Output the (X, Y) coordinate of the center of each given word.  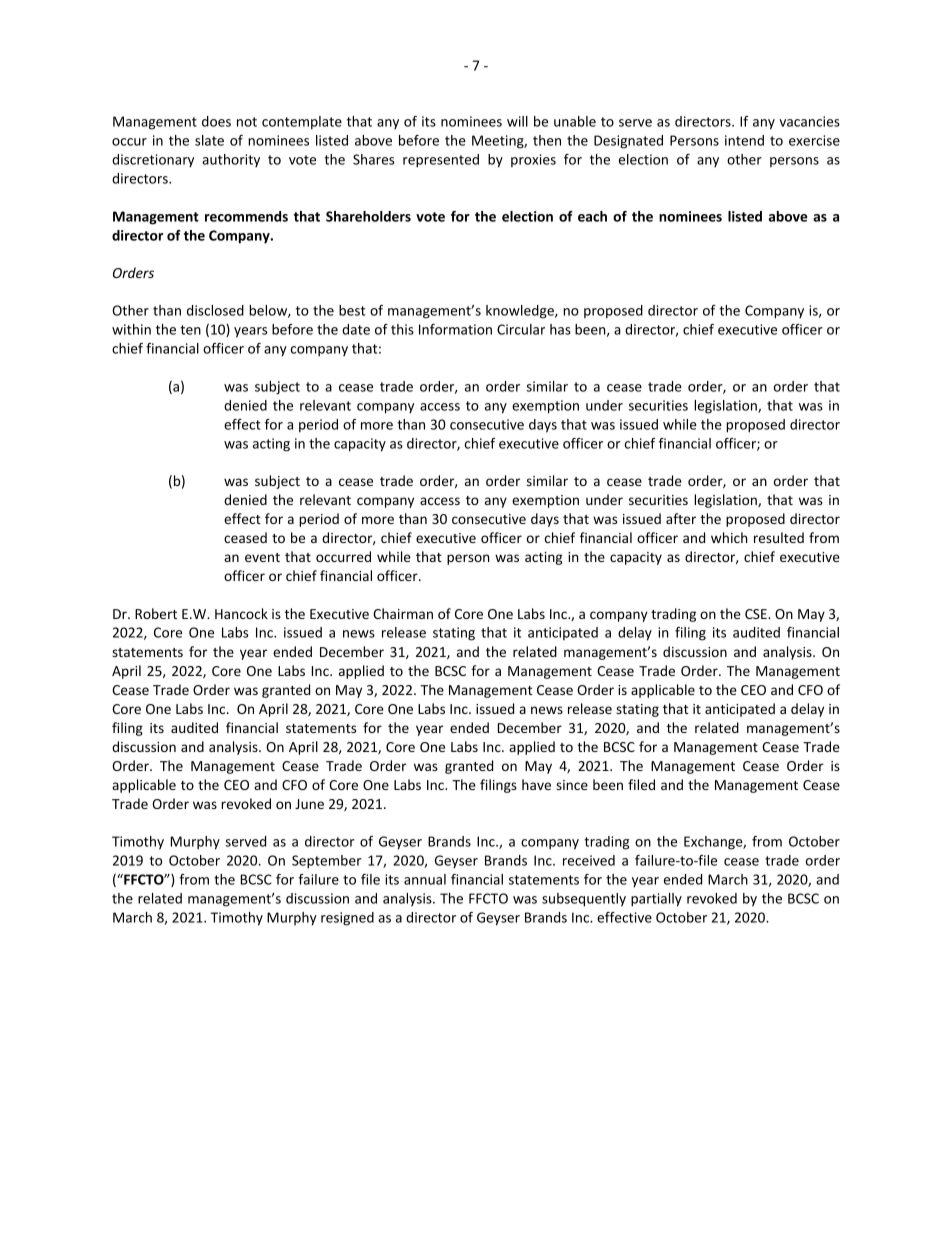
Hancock (241, 613)
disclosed (215, 310)
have (536, 784)
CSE (757, 614)
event (262, 557)
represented (441, 161)
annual (425, 879)
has (560, 329)
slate (209, 140)
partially (656, 900)
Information (455, 329)
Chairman (403, 613)
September (327, 862)
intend (744, 140)
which (729, 537)
